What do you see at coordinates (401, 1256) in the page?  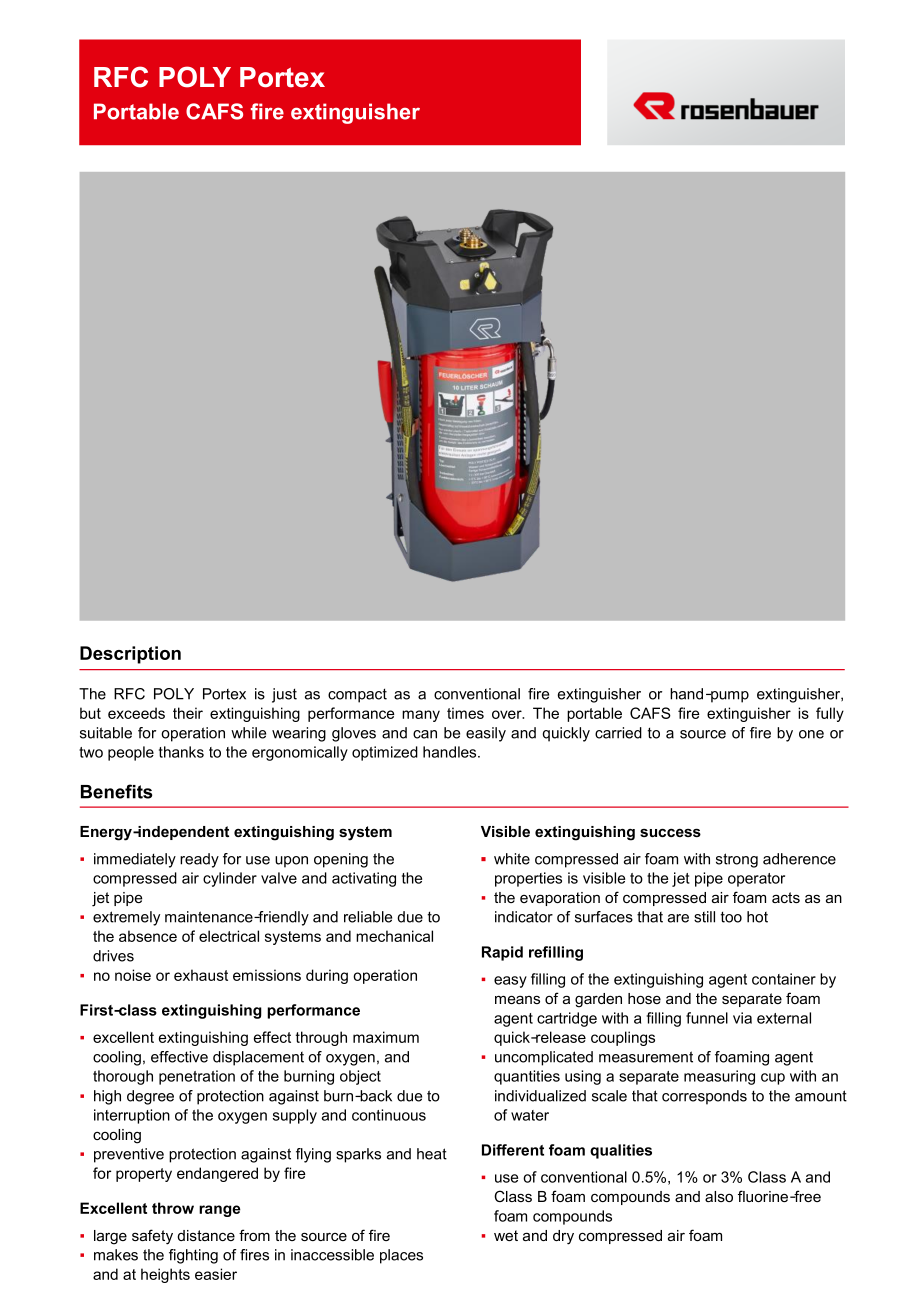 I see `places` at bounding box center [401, 1256].
